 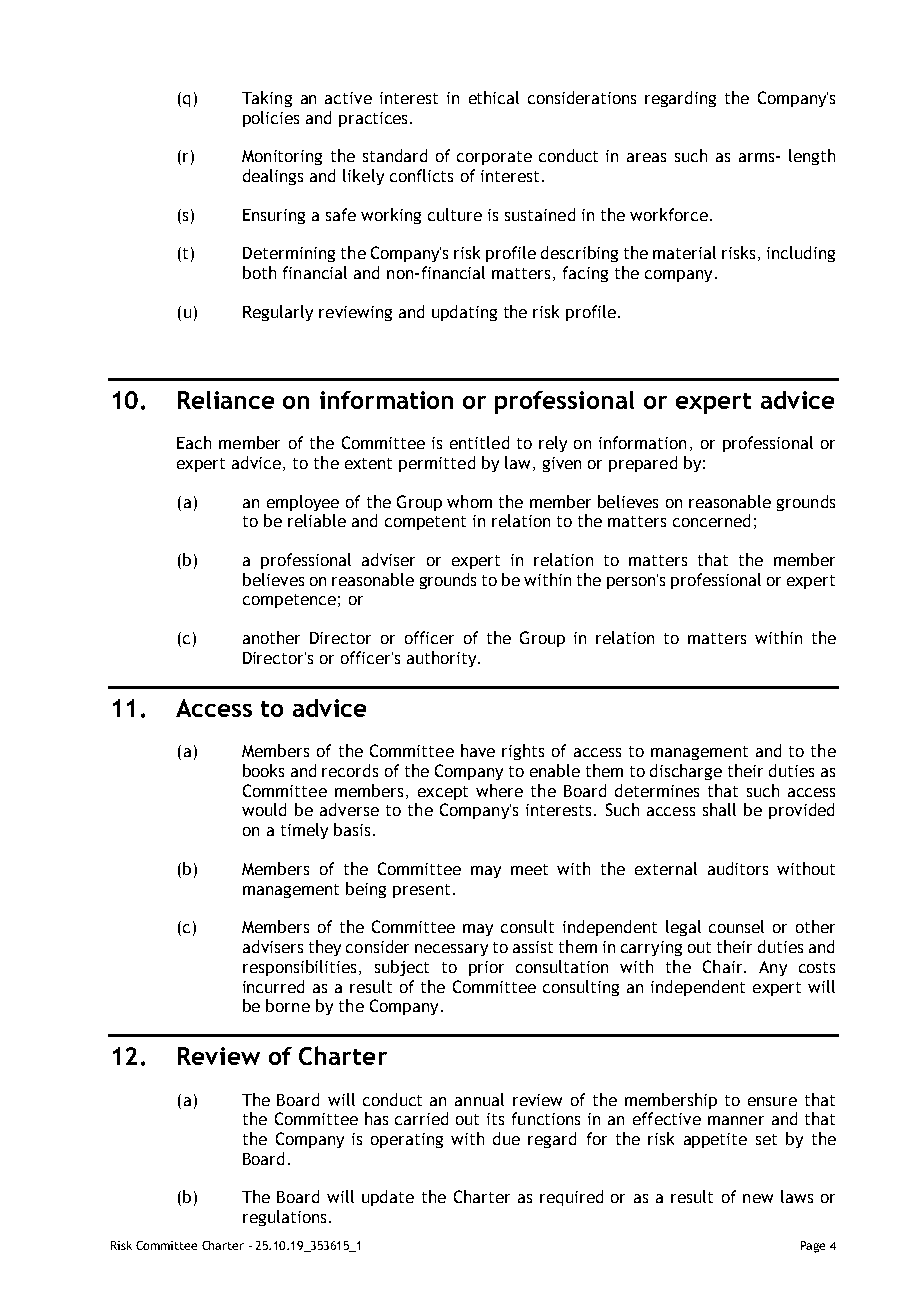 I want to click on policies, so click(x=271, y=119).
